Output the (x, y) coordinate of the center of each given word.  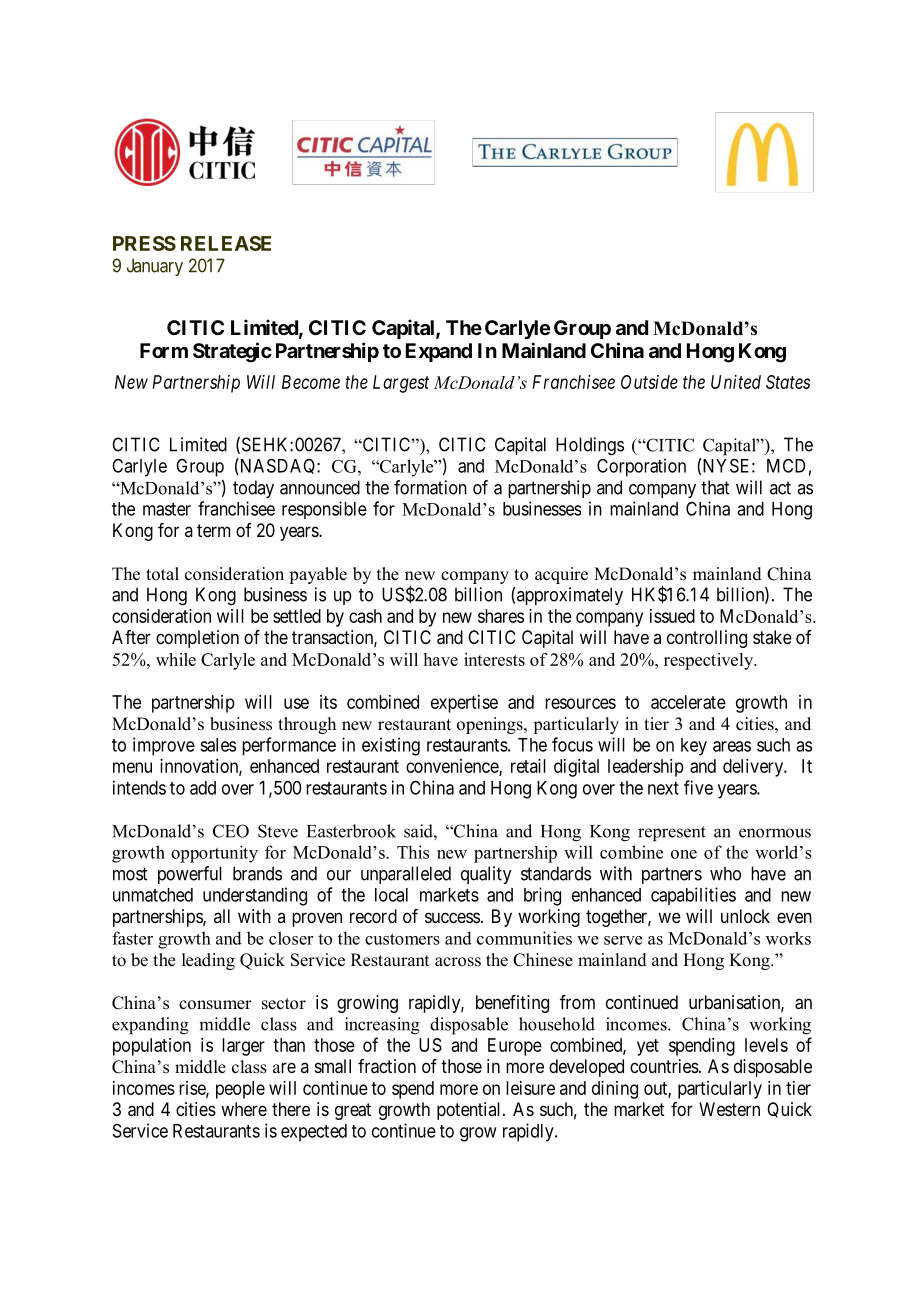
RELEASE (226, 243)
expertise (464, 704)
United (736, 382)
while (176, 659)
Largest (401, 384)
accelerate (688, 702)
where (244, 1109)
